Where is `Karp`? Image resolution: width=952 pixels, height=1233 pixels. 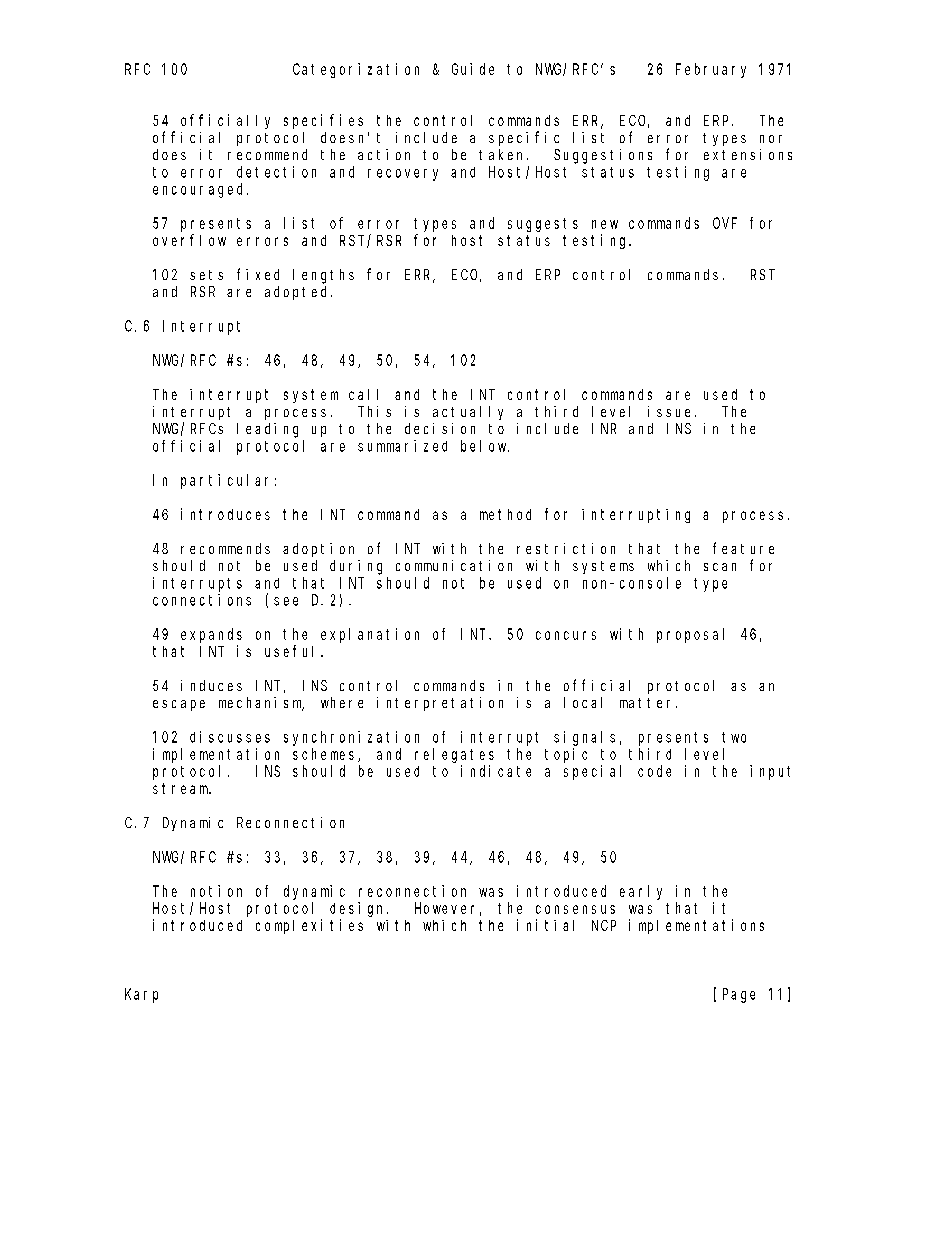 Karp is located at coordinates (141, 995).
